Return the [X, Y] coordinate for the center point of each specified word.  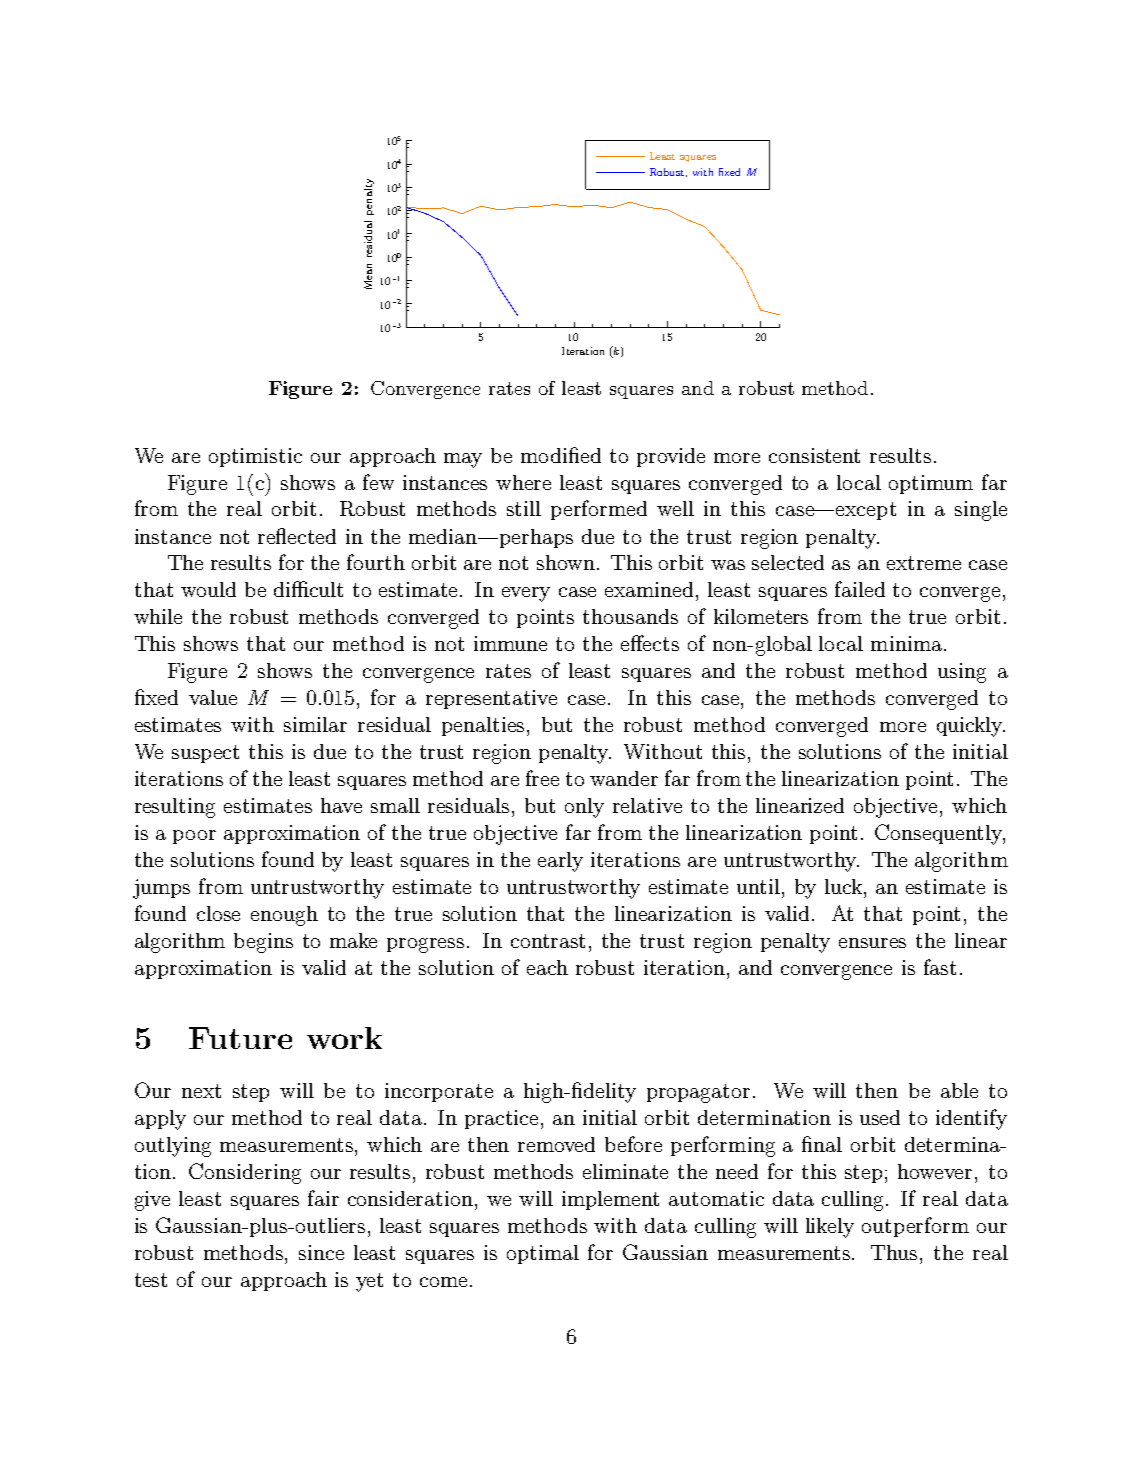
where [523, 482]
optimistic [255, 457]
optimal [543, 1254]
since [321, 1252]
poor [194, 837]
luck [845, 886]
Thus [896, 1252]
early [560, 862]
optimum [931, 484]
